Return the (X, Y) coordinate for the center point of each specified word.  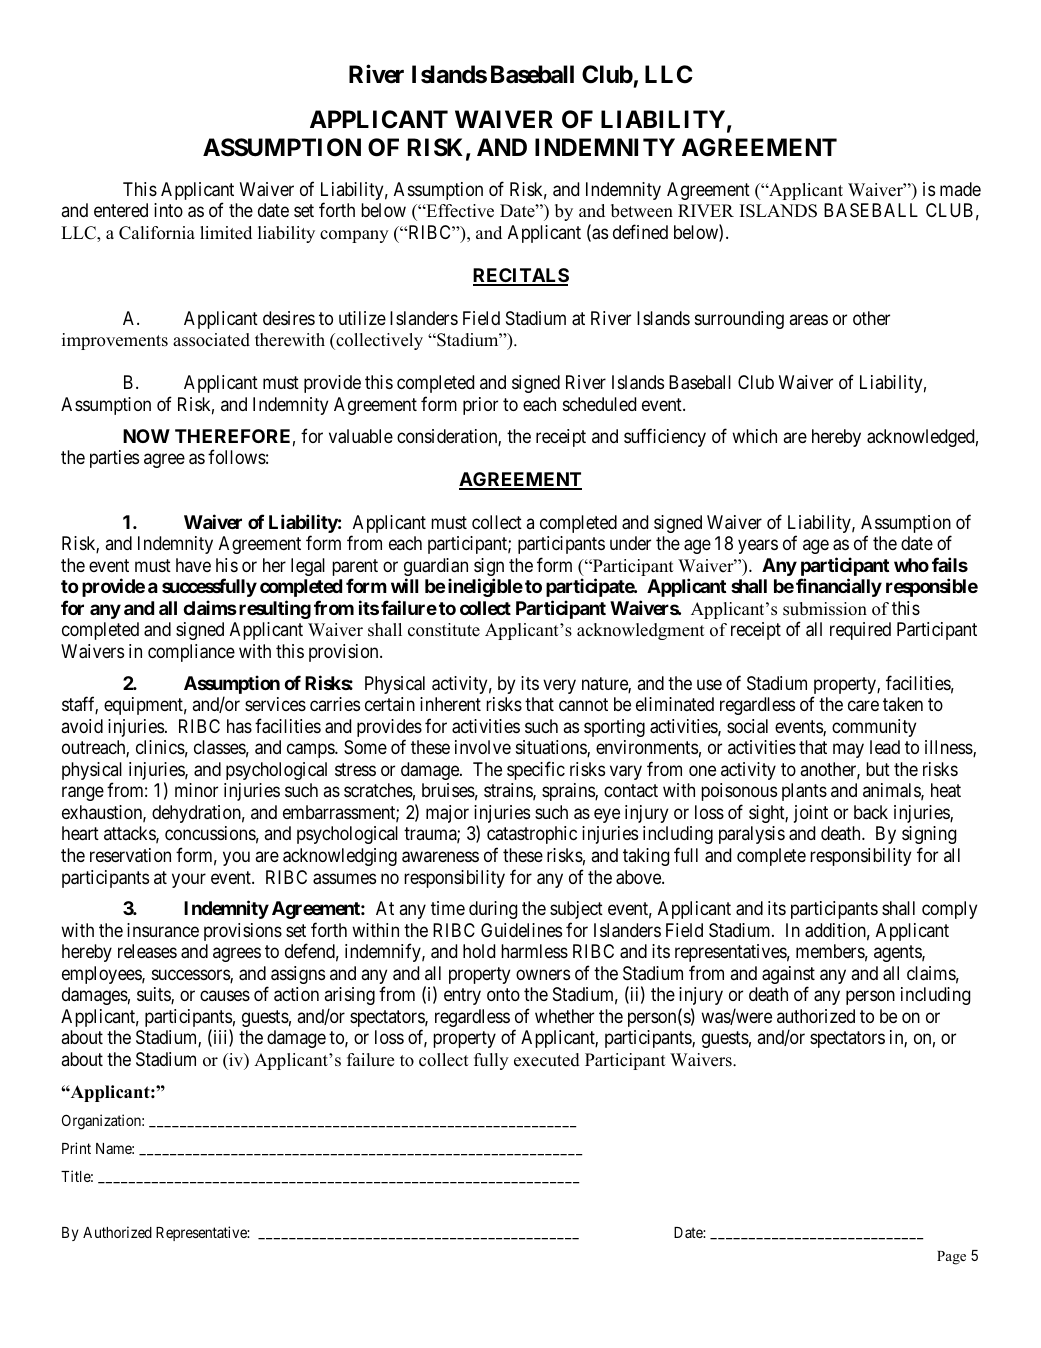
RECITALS (521, 276)
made (960, 189)
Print (76, 1148)
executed (547, 1060)
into (168, 210)
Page (951, 1258)
